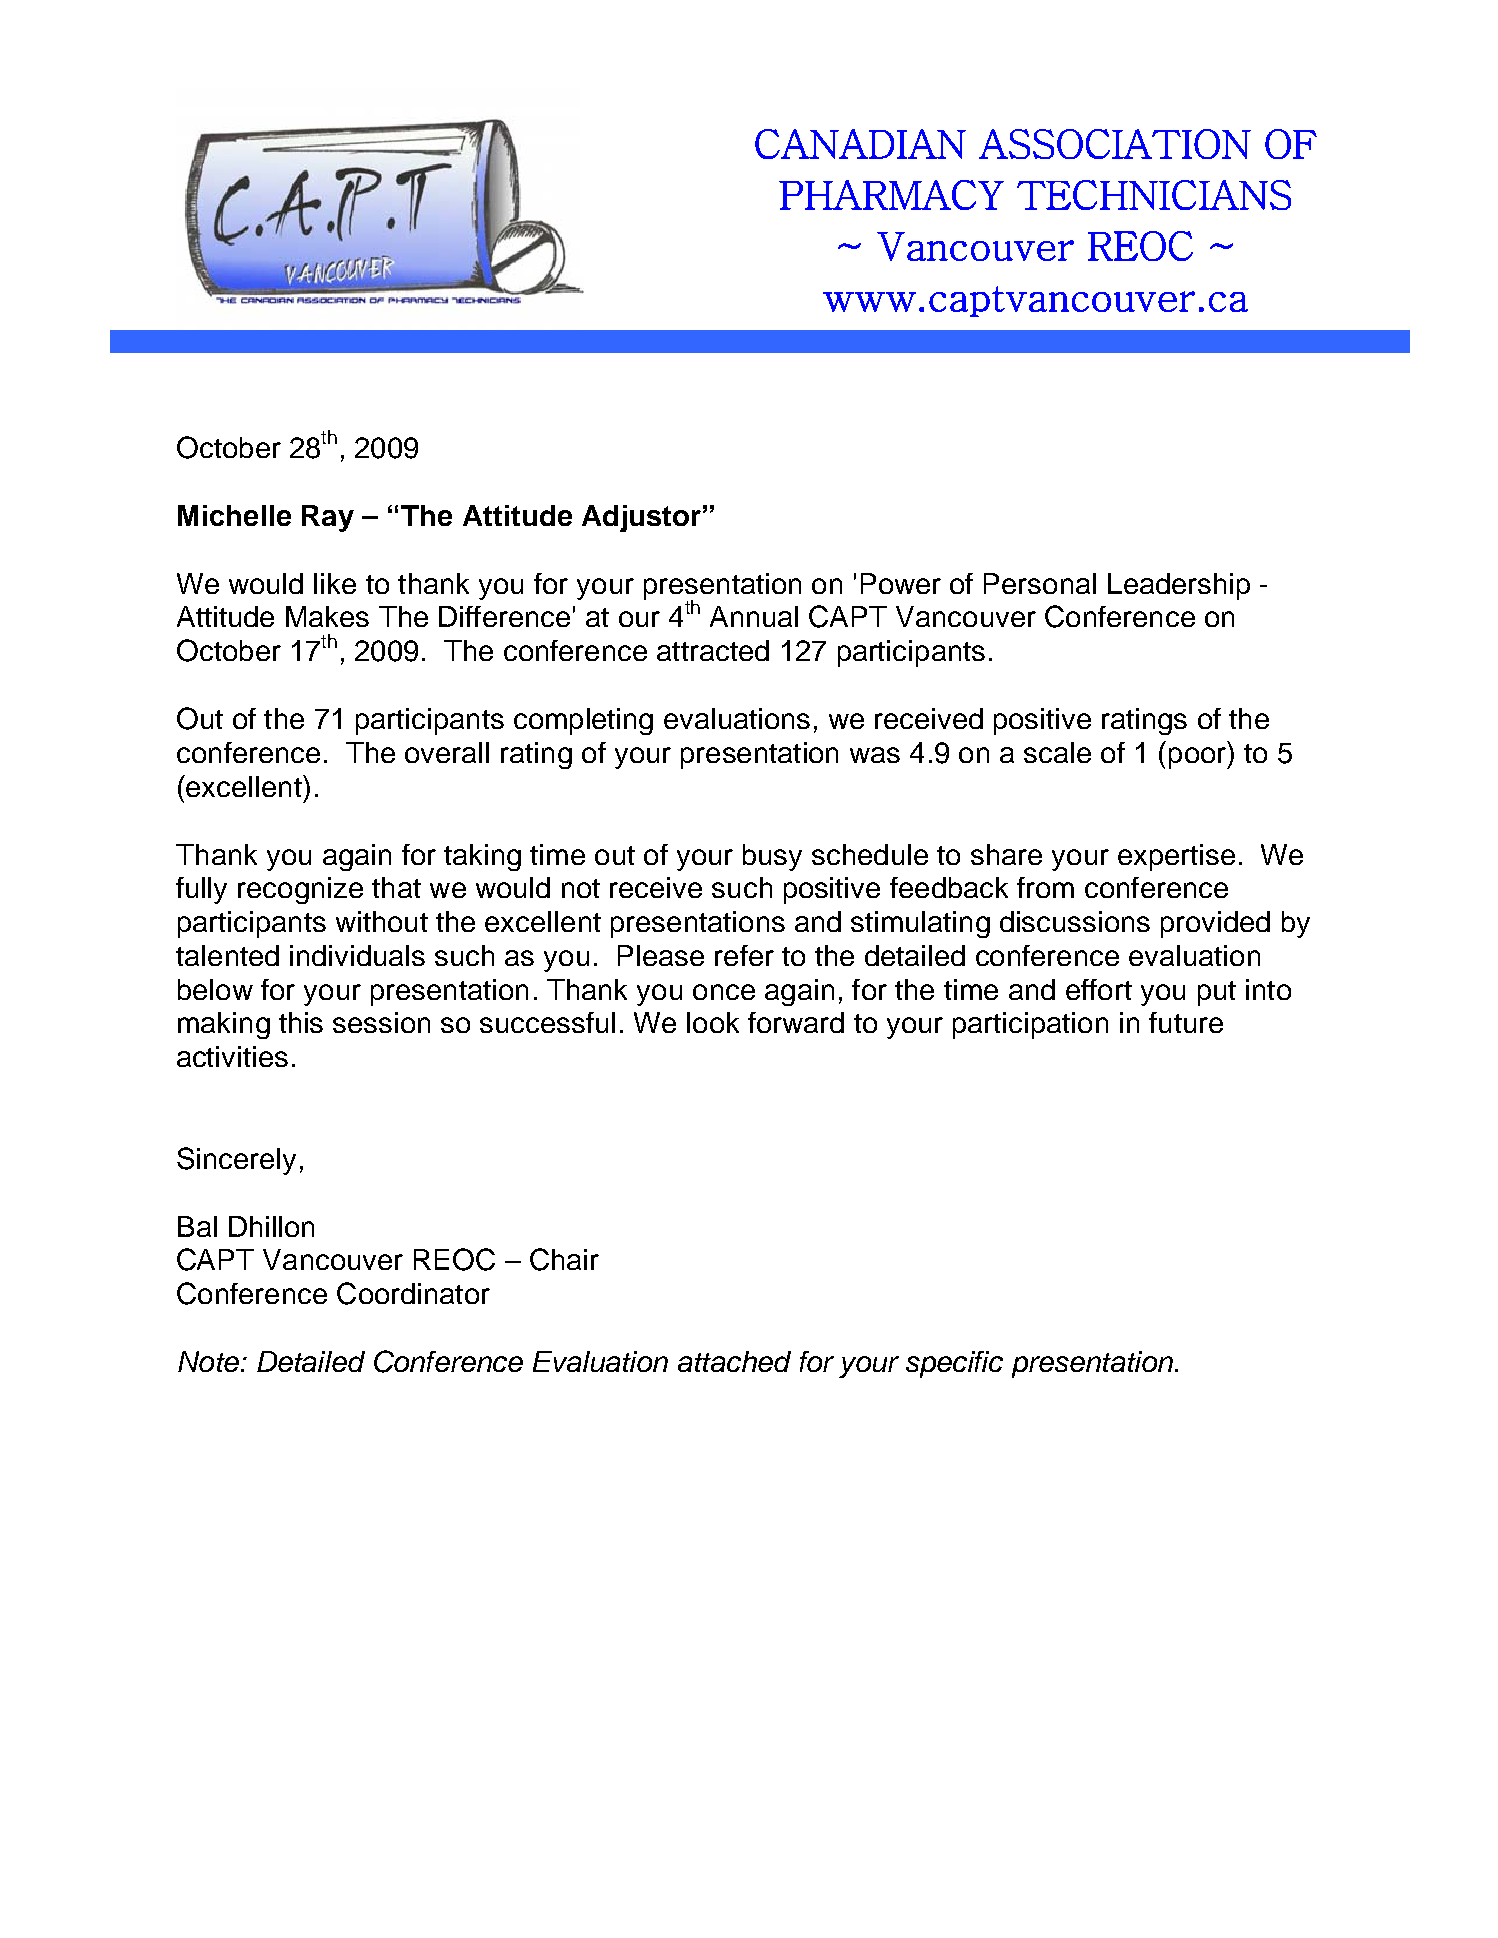 The width and height of the screenshot is (1498, 1938). What do you see at coordinates (713, 1022) in the screenshot?
I see `look` at bounding box center [713, 1022].
